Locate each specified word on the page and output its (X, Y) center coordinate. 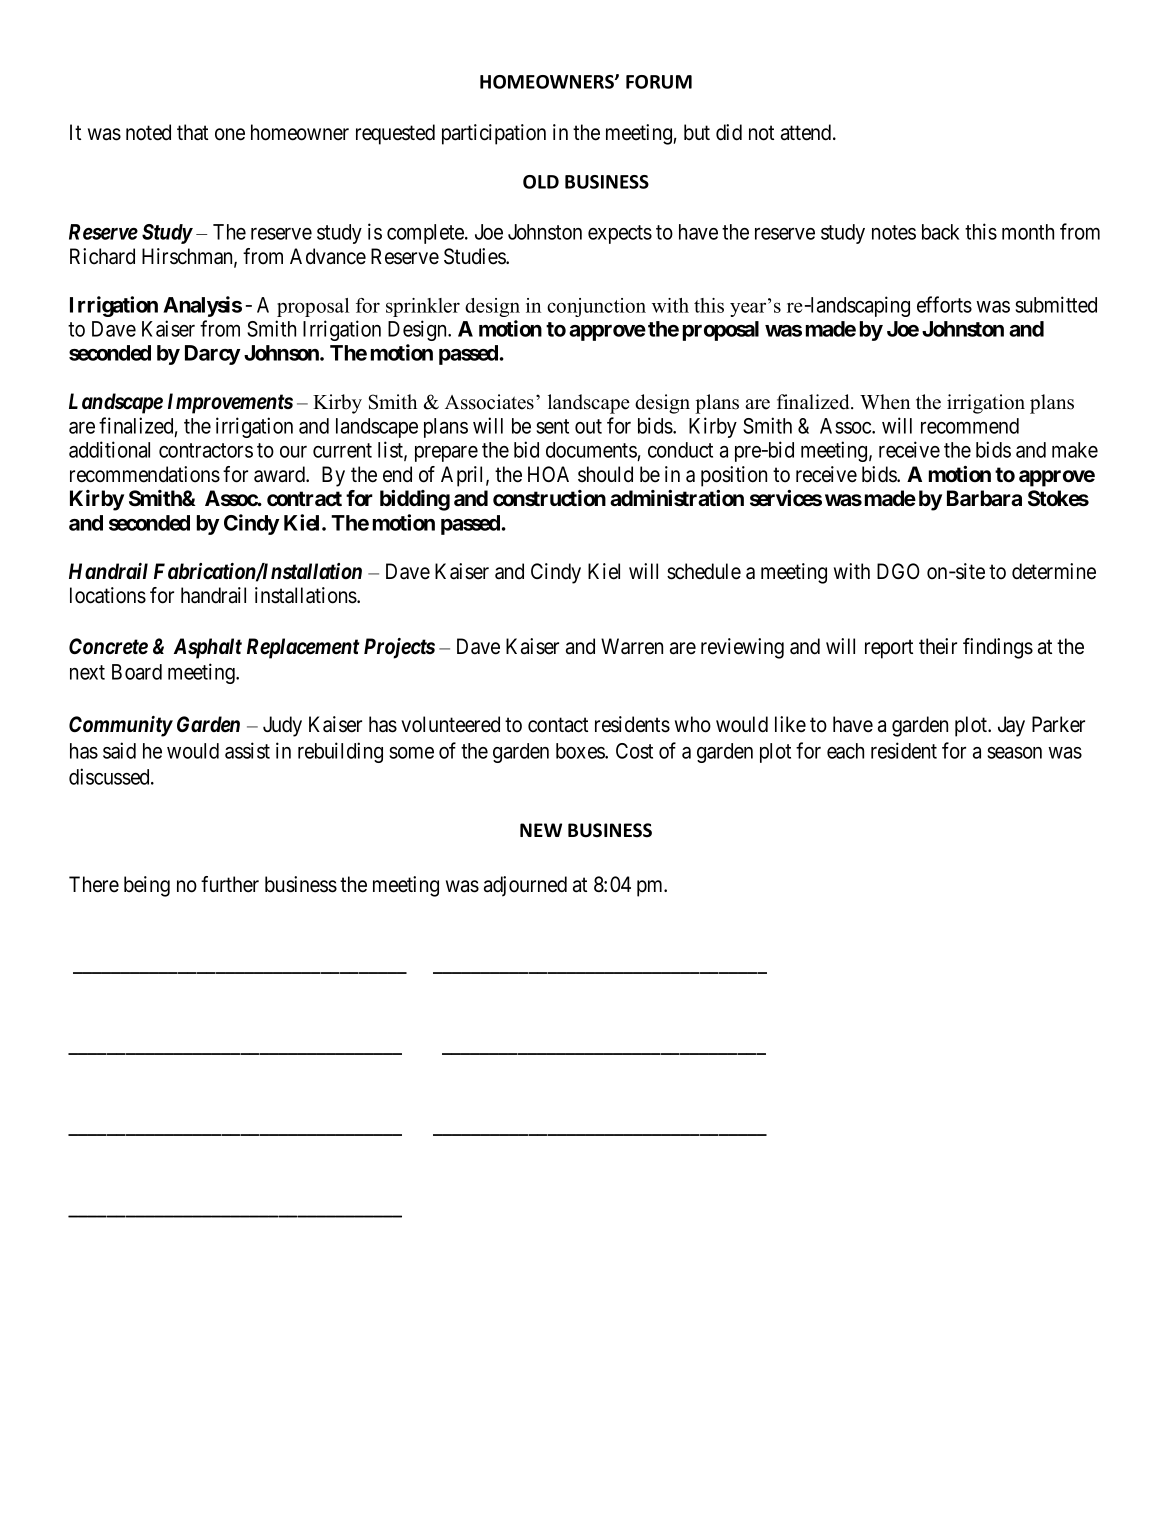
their (938, 646)
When (885, 402)
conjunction (596, 307)
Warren (632, 646)
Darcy (213, 355)
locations (108, 595)
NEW (541, 830)
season (1014, 753)
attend (807, 132)
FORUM (659, 82)
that (192, 132)
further (230, 884)
